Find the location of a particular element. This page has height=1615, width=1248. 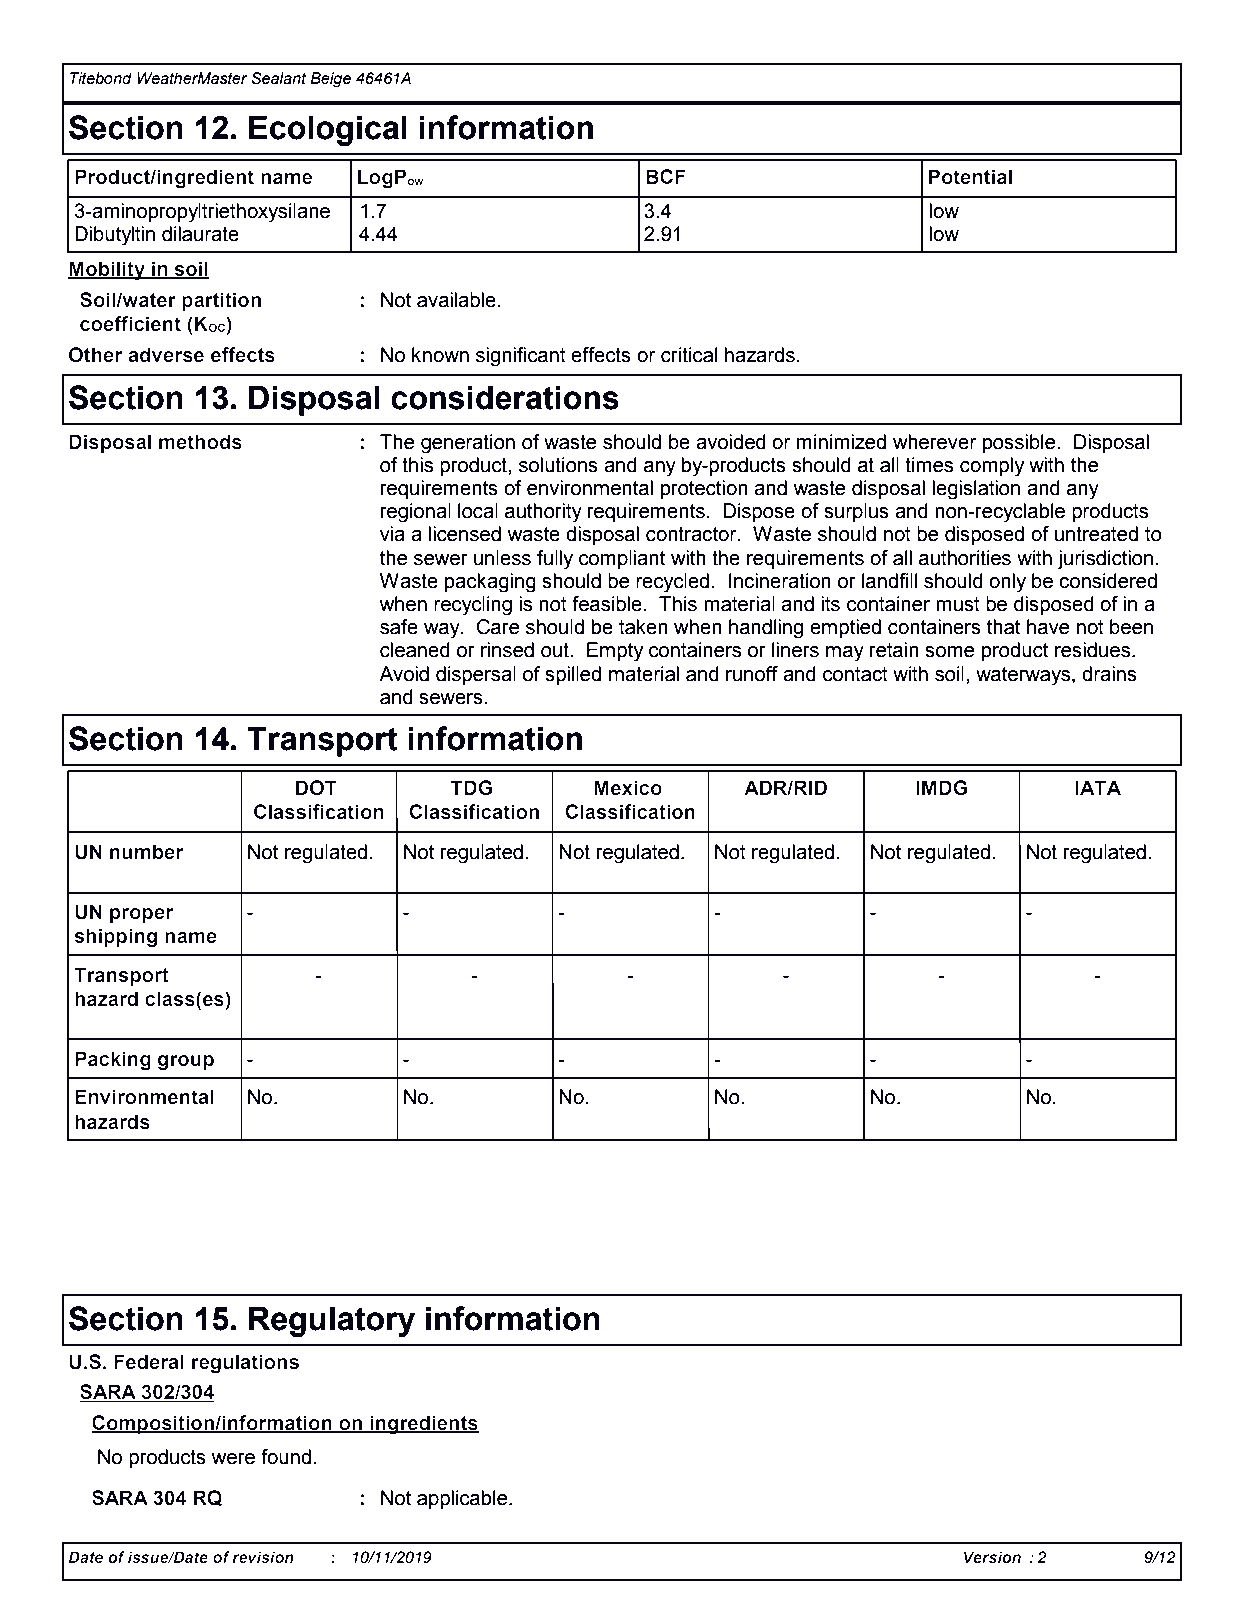

applicable is located at coordinates (463, 1499).
